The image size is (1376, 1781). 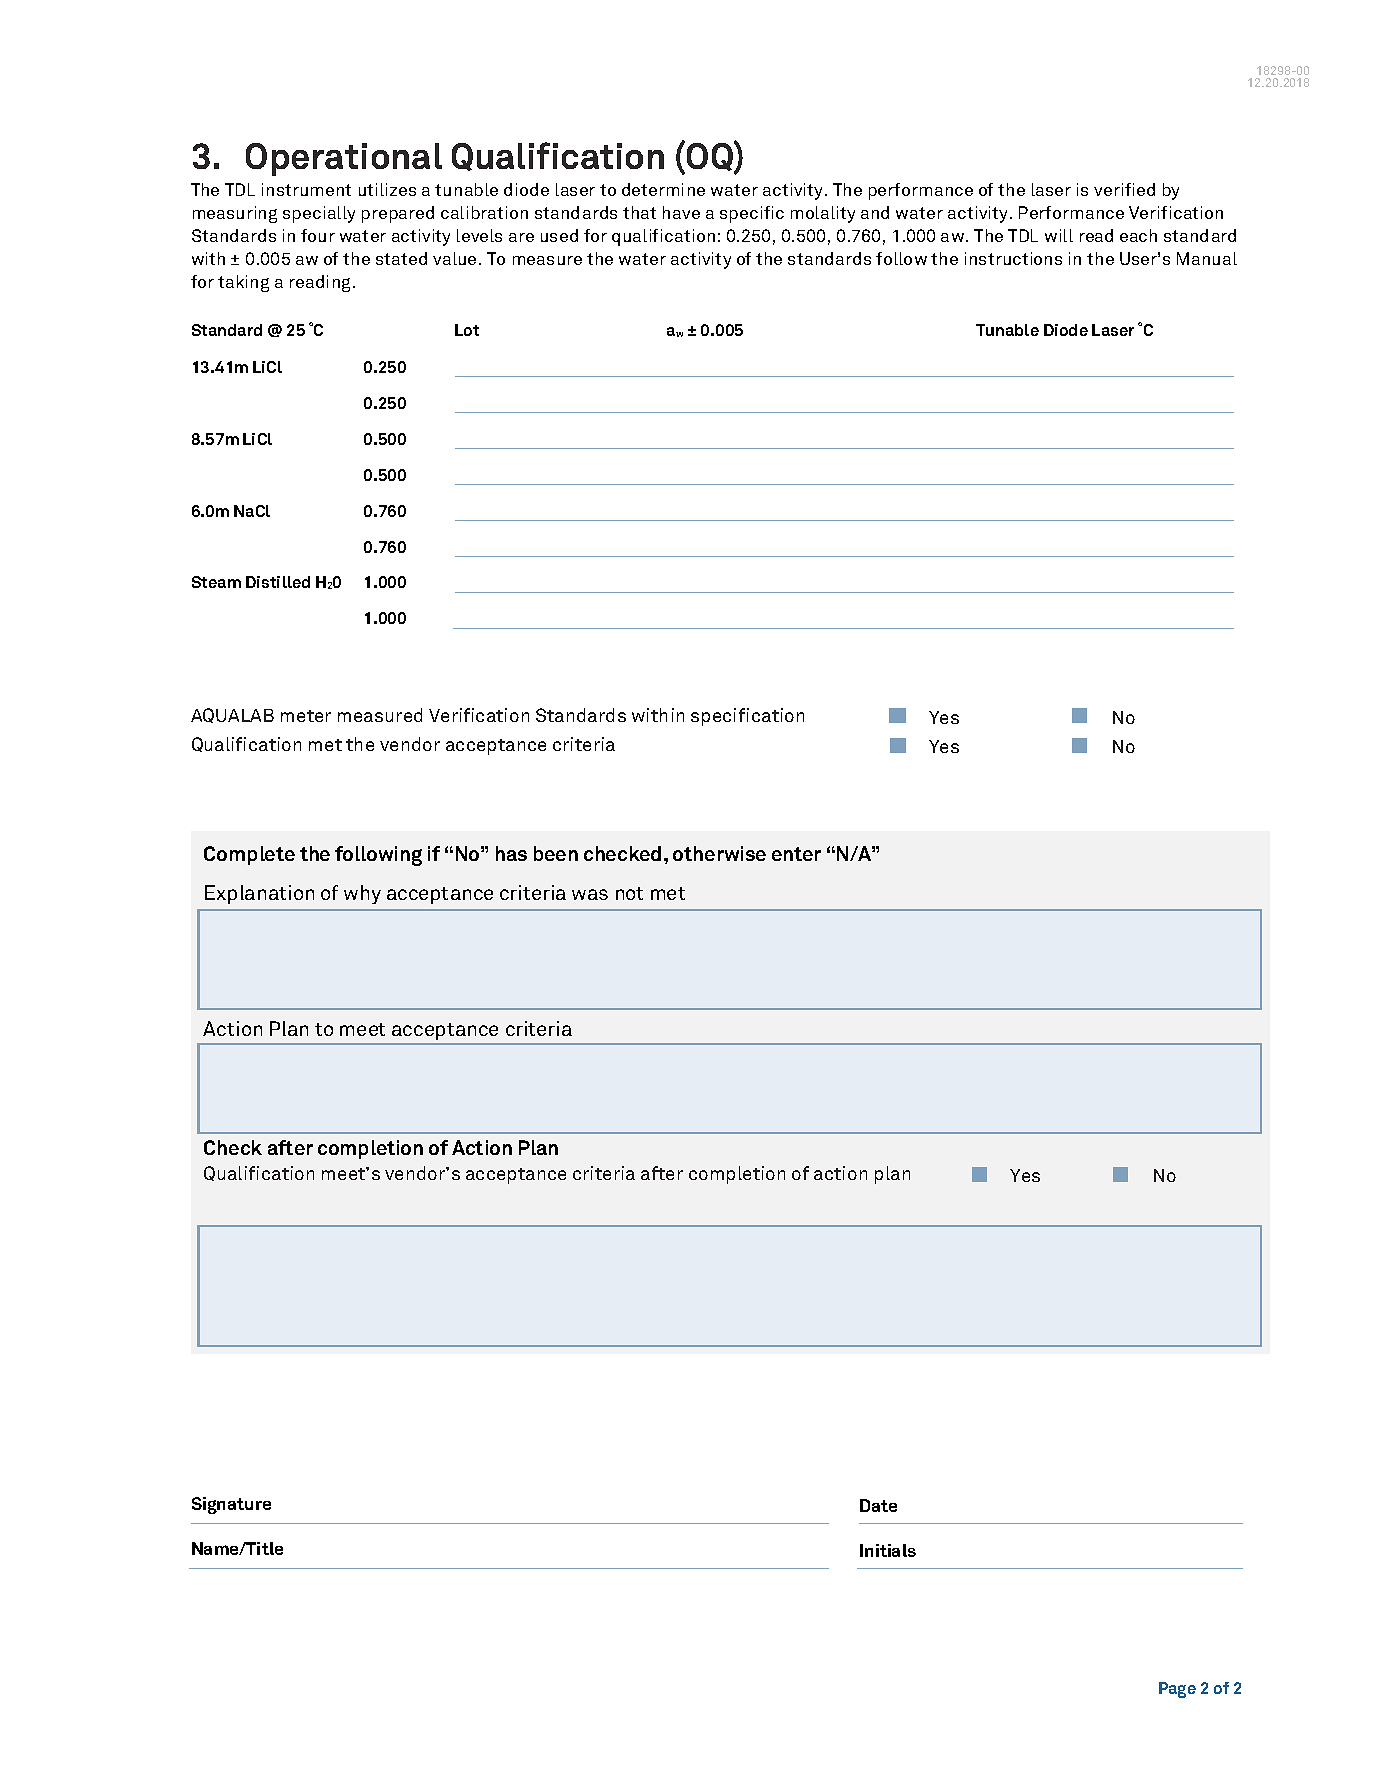 What do you see at coordinates (1124, 189) in the image?
I see `verified` at bounding box center [1124, 189].
